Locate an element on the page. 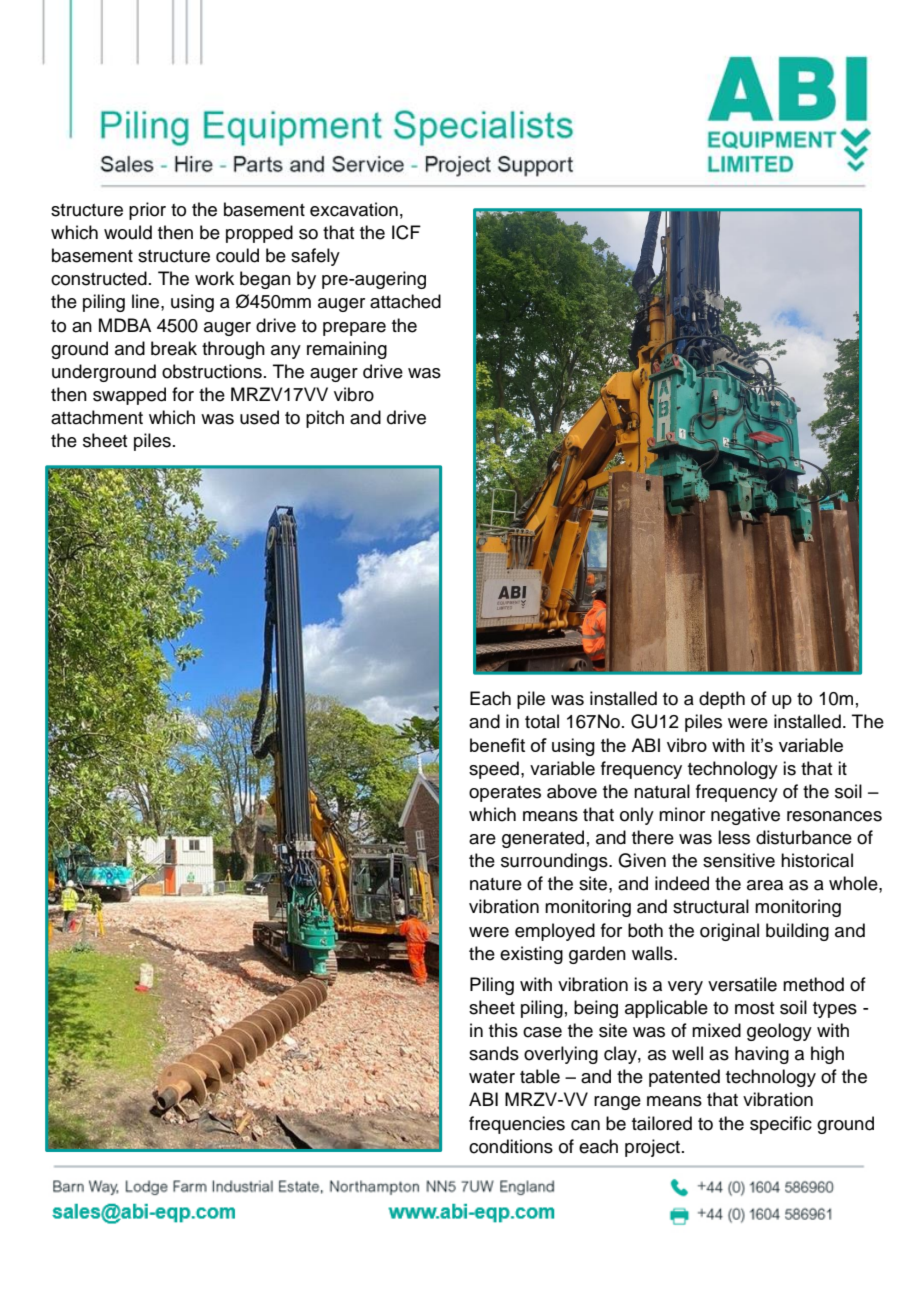 The width and height of the page is (924, 1308). total is located at coordinates (542, 721).
